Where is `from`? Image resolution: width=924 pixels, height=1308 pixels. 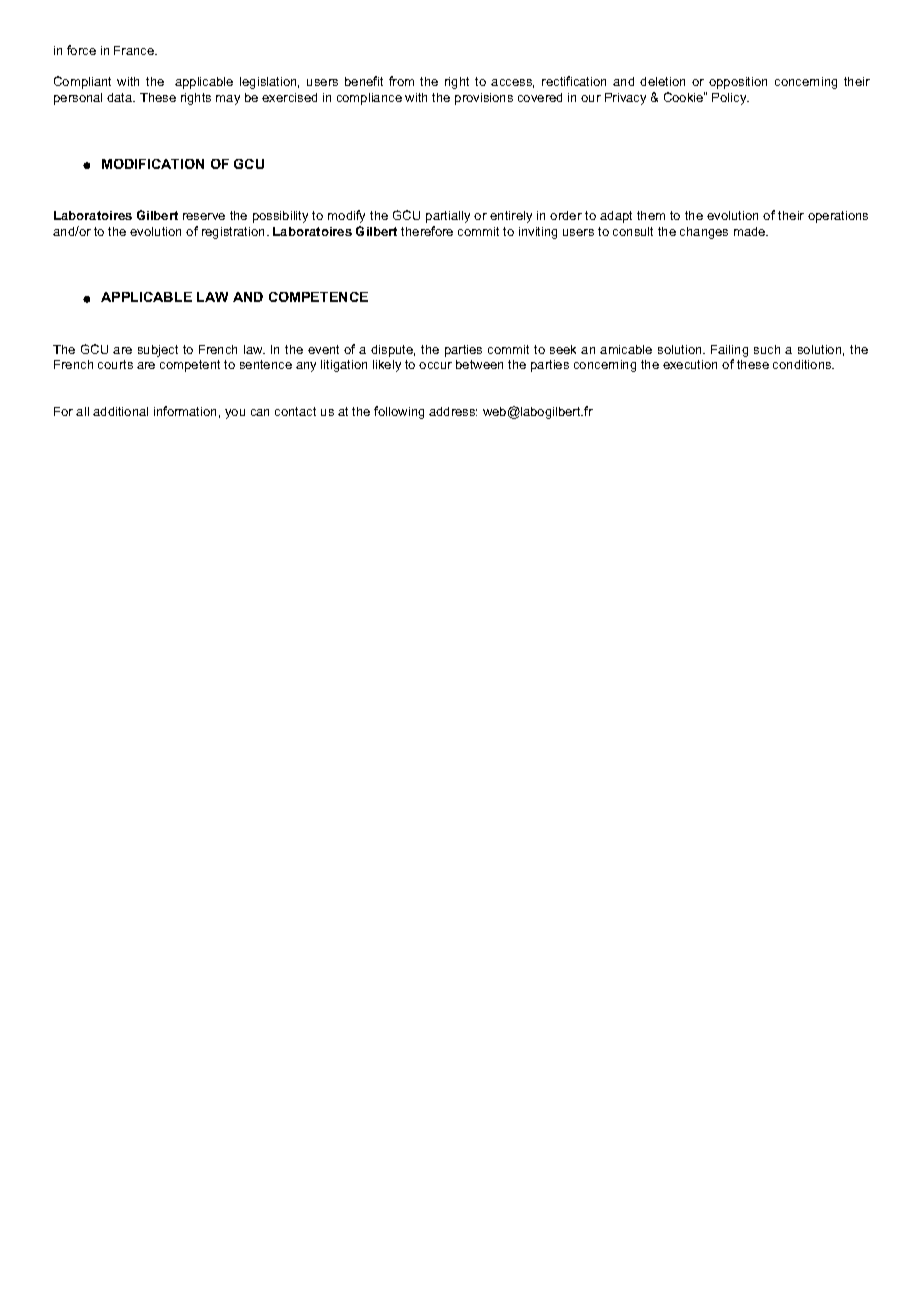 from is located at coordinates (401, 81).
